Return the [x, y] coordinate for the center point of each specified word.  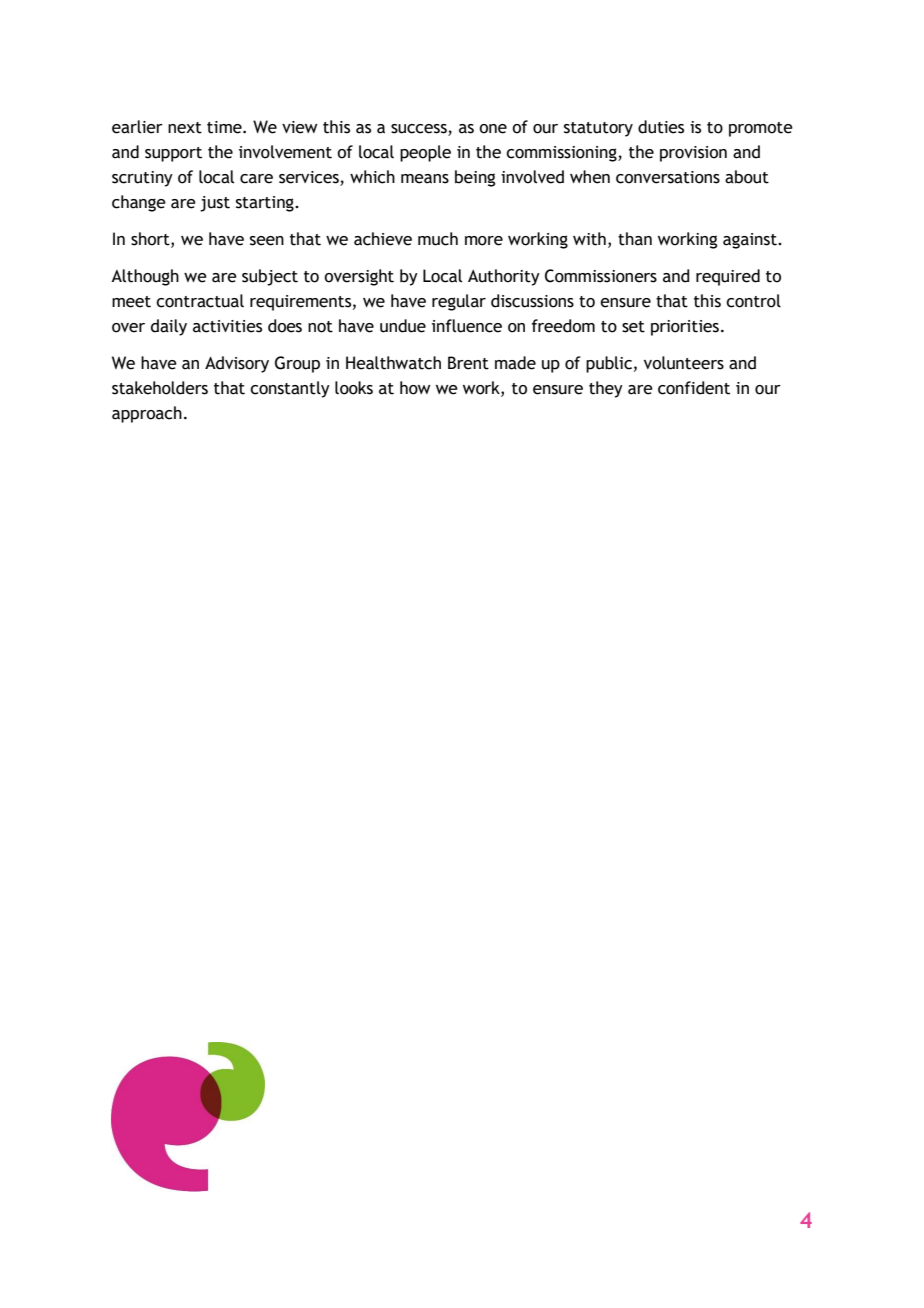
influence [467, 326]
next [185, 128]
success [420, 130]
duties [661, 127]
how [415, 388]
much [438, 239]
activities [227, 326]
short [151, 239]
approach [147, 414]
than [635, 239]
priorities [685, 328]
